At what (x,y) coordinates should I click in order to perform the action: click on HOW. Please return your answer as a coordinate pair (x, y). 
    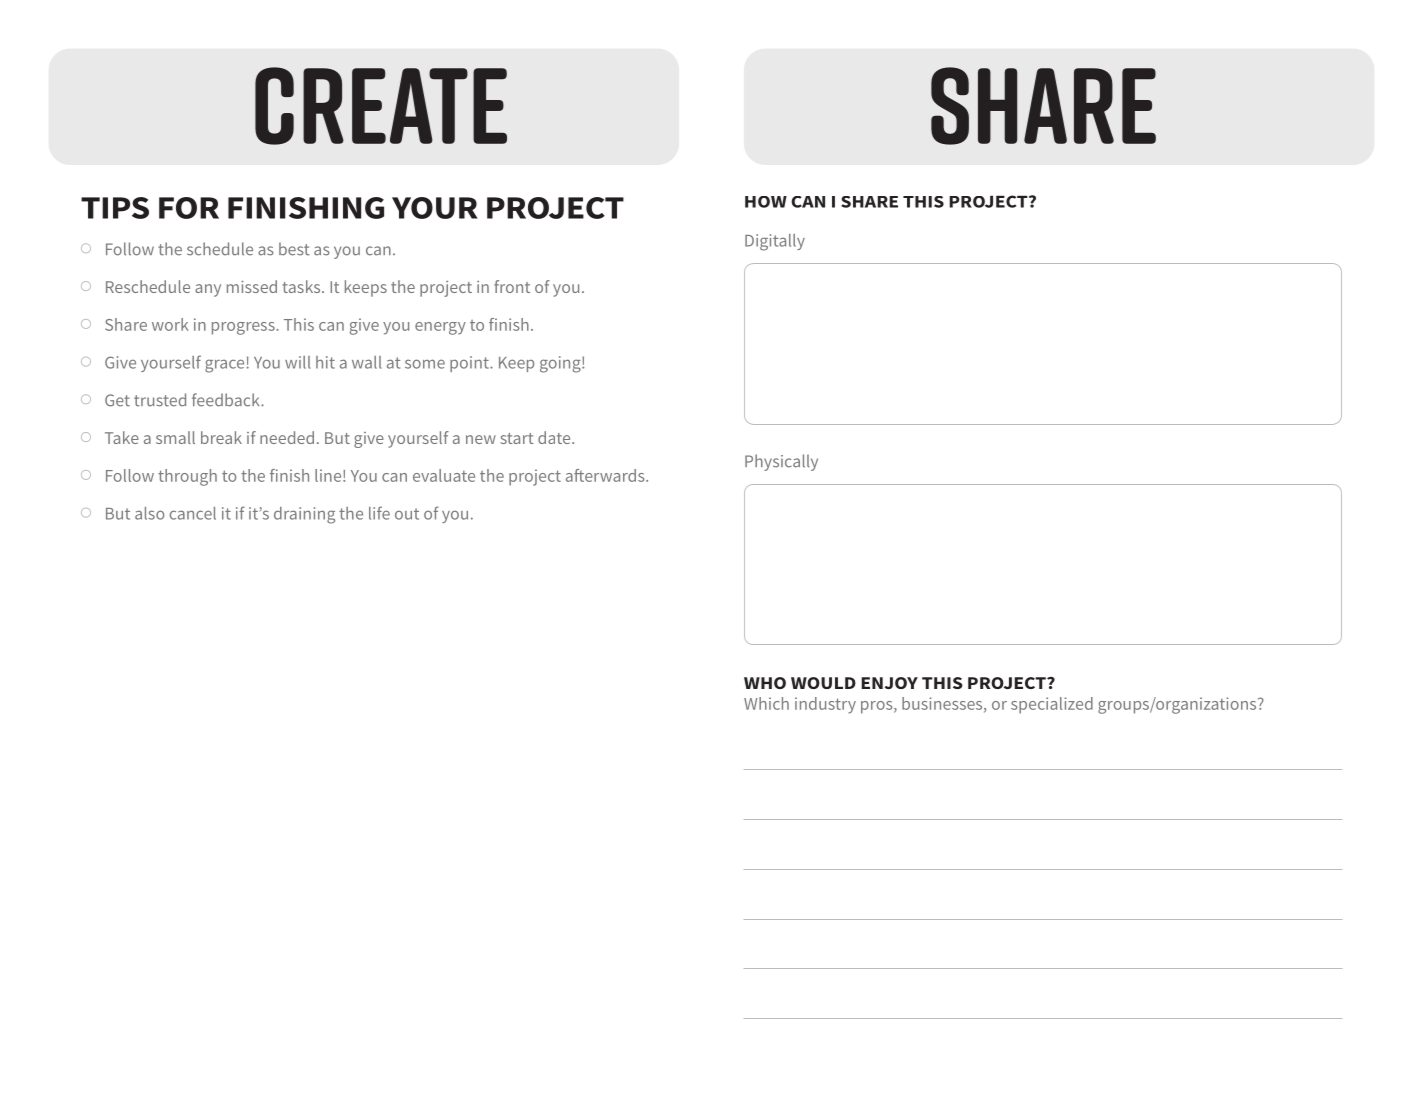
    Looking at the image, I should click on (766, 202).
